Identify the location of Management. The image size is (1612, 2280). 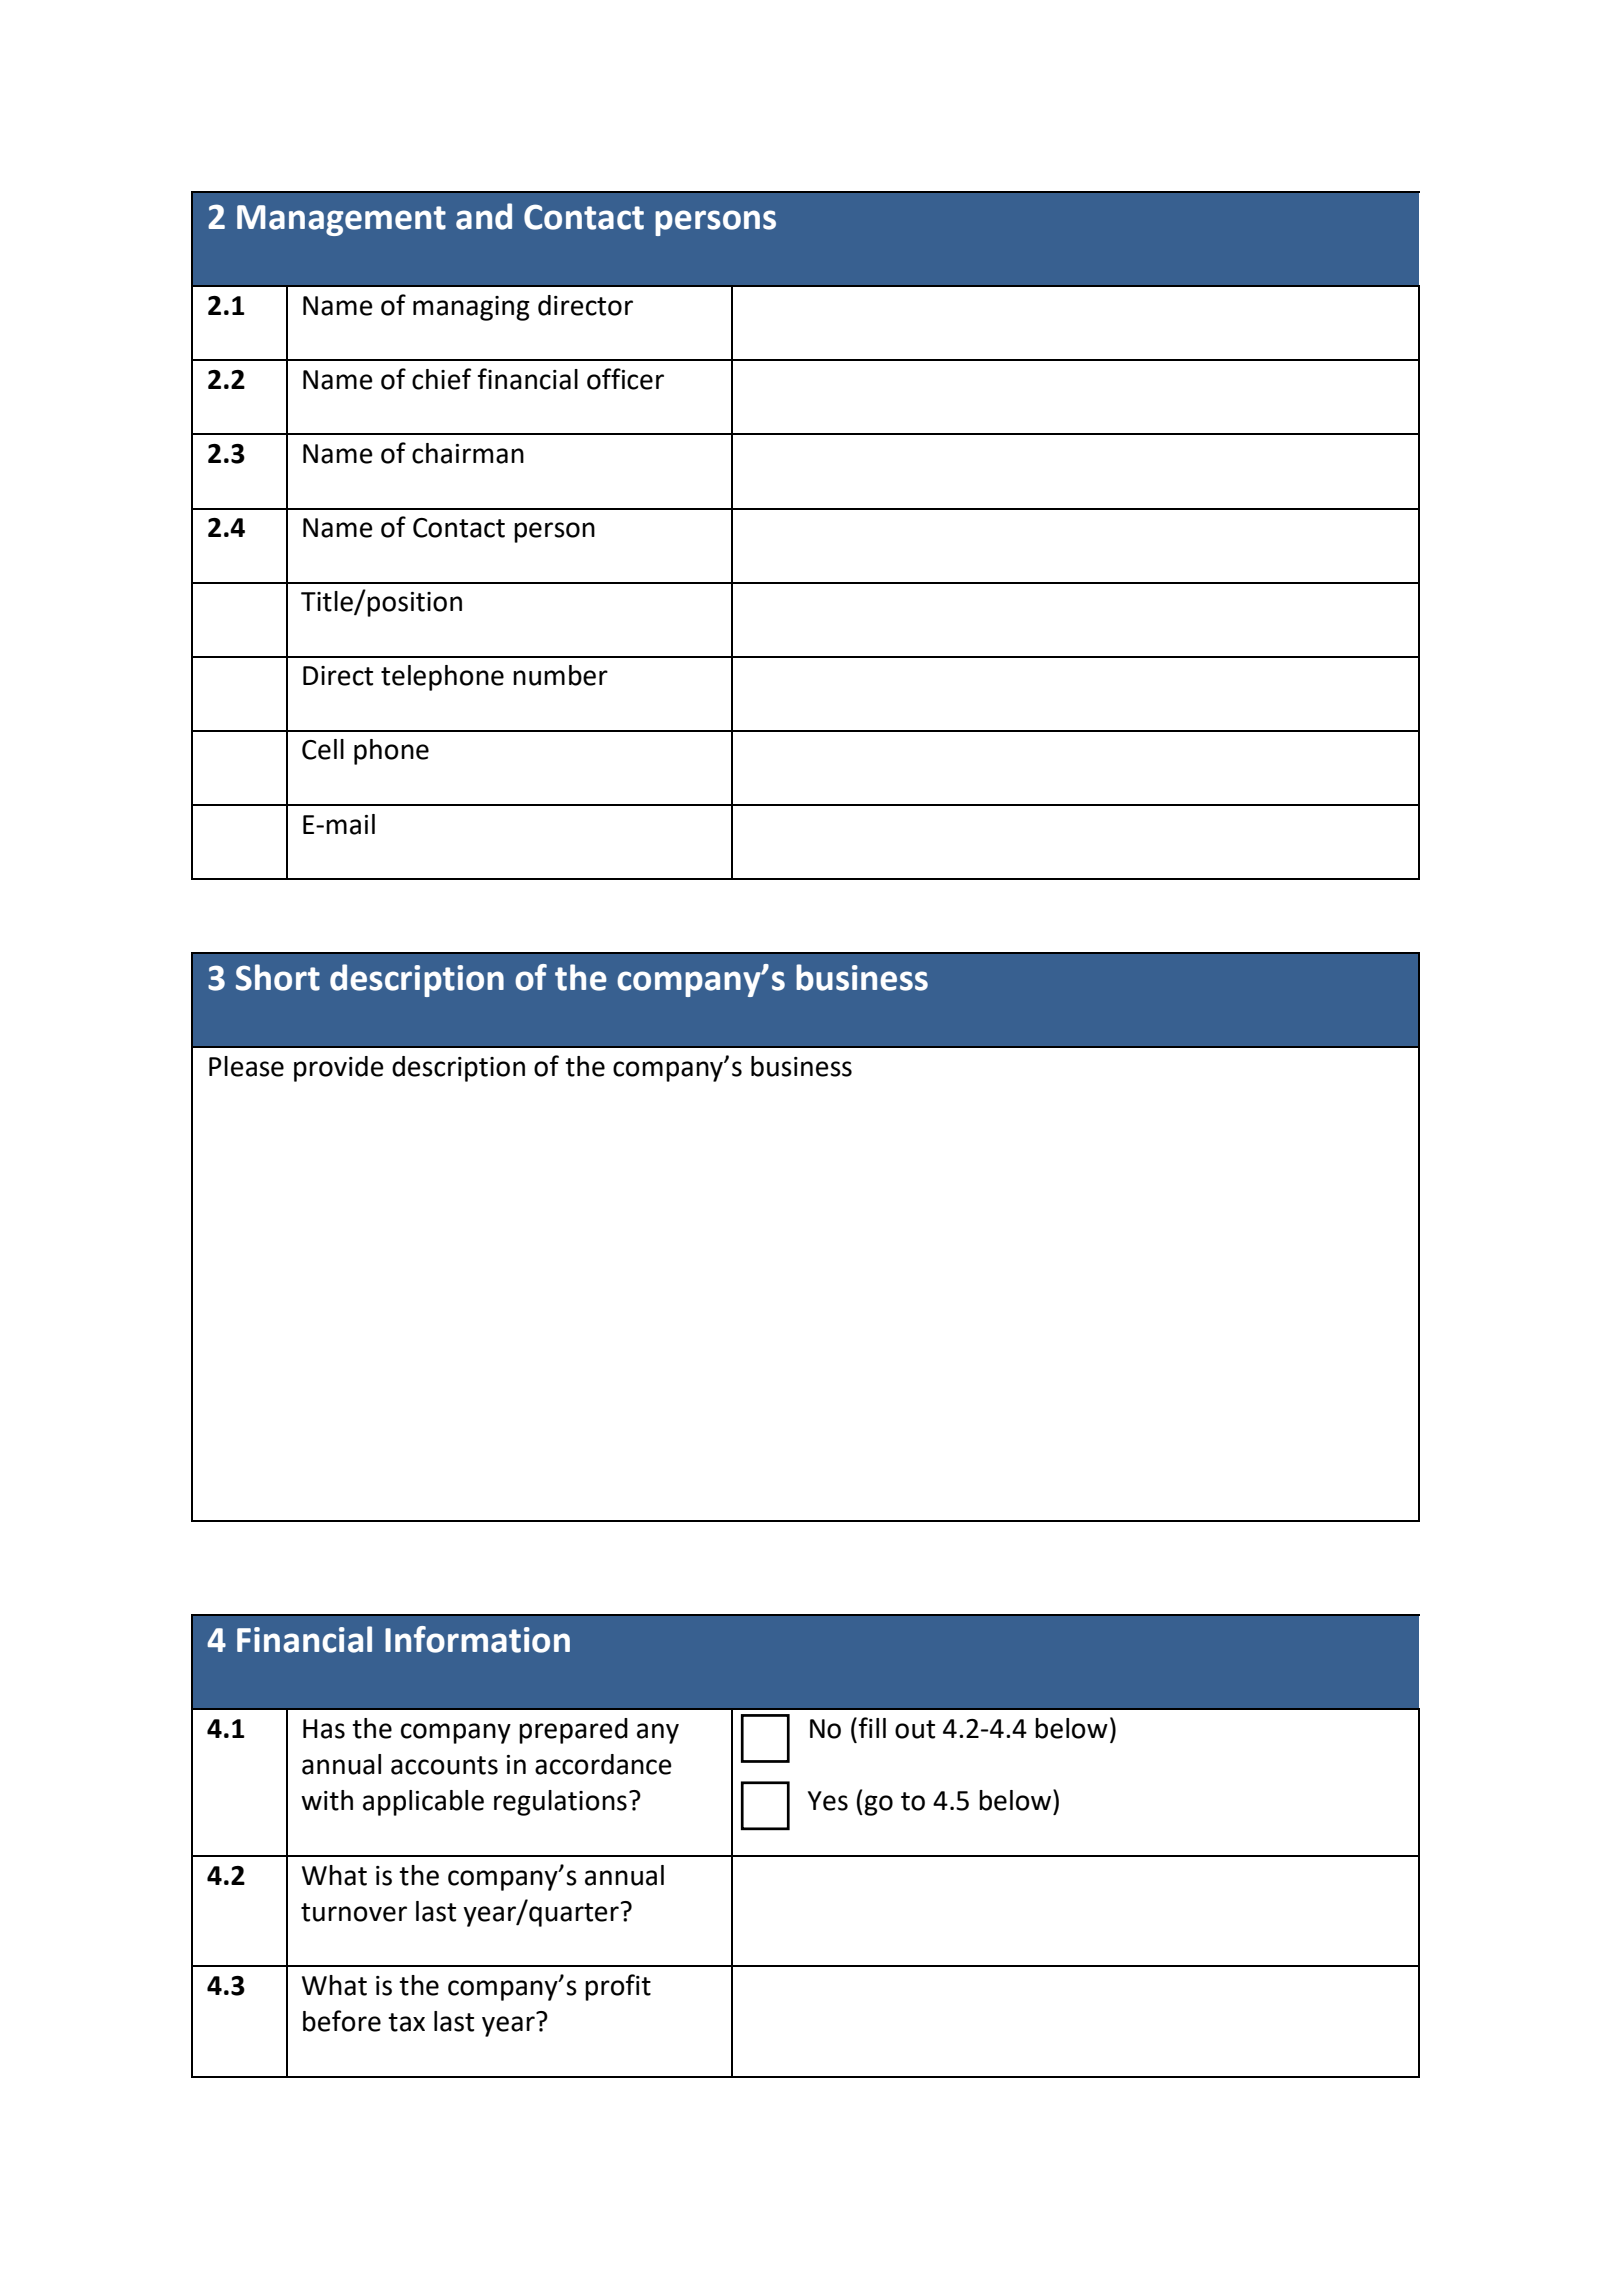
(341, 220).
